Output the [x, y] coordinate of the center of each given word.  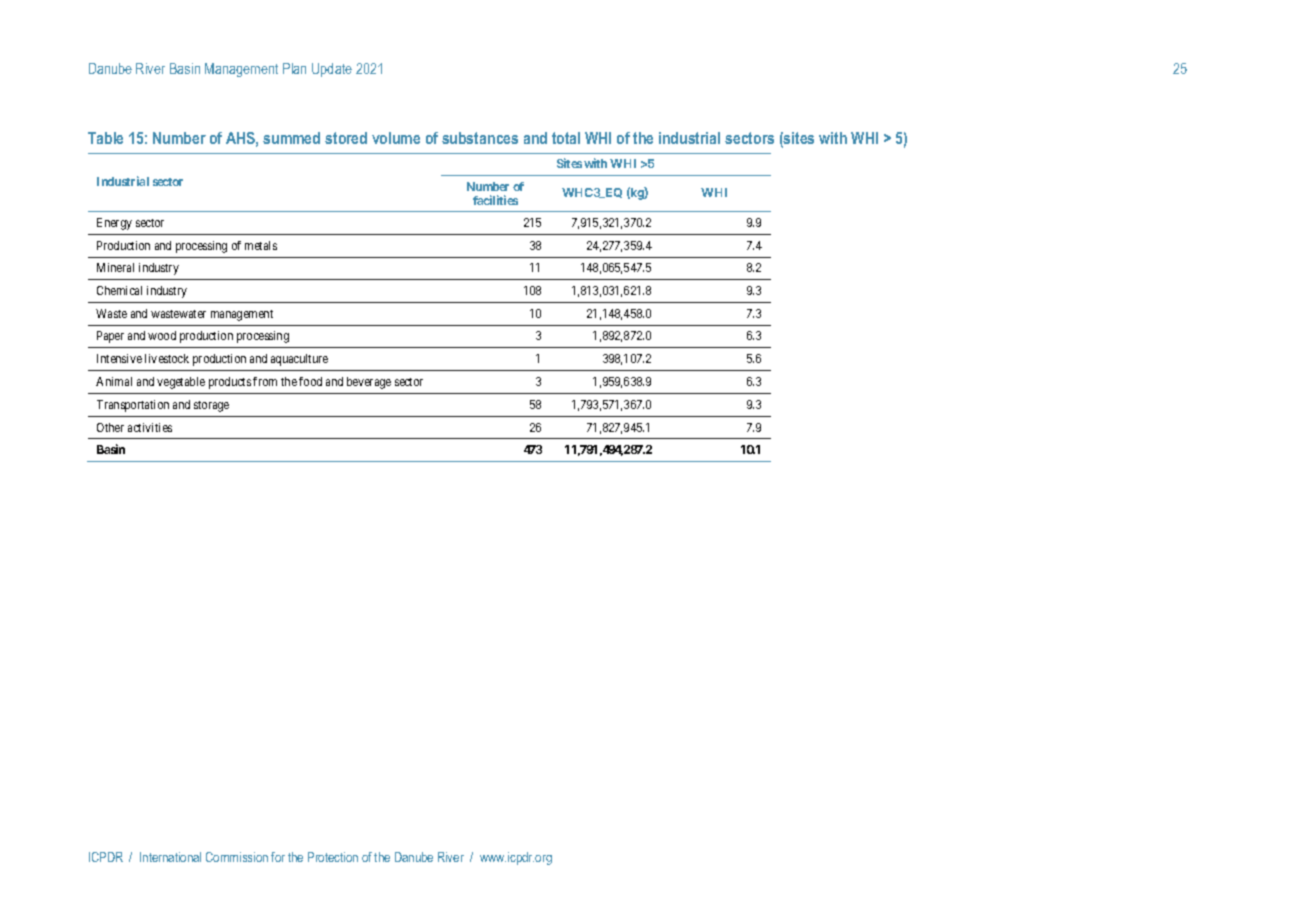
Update [332, 70]
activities [150, 427]
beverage [369, 383]
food [310, 381]
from [265, 381]
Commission [237, 857]
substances [480, 138]
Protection [333, 857]
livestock [167, 358]
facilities [495, 200]
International [170, 857]
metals [261, 245]
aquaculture [299, 360]
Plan [294, 68]
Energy [114, 224]
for [278, 857]
